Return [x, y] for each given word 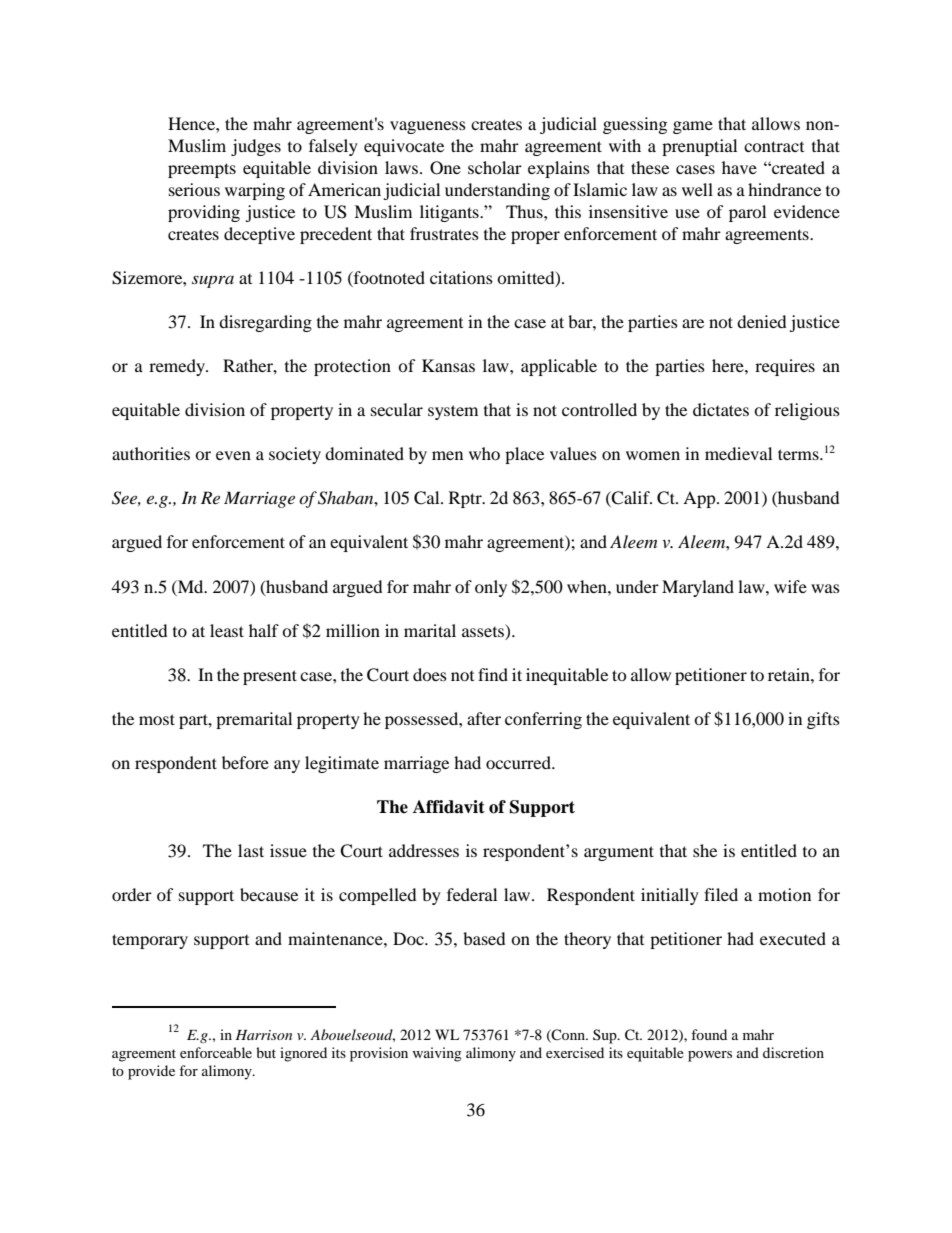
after [484, 718]
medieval [738, 453]
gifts [823, 720]
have [739, 167]
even [233, 455]
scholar [495, 167]
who [484, 453]
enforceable [216, 1052]
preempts [202, 170]
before [245, 762]
